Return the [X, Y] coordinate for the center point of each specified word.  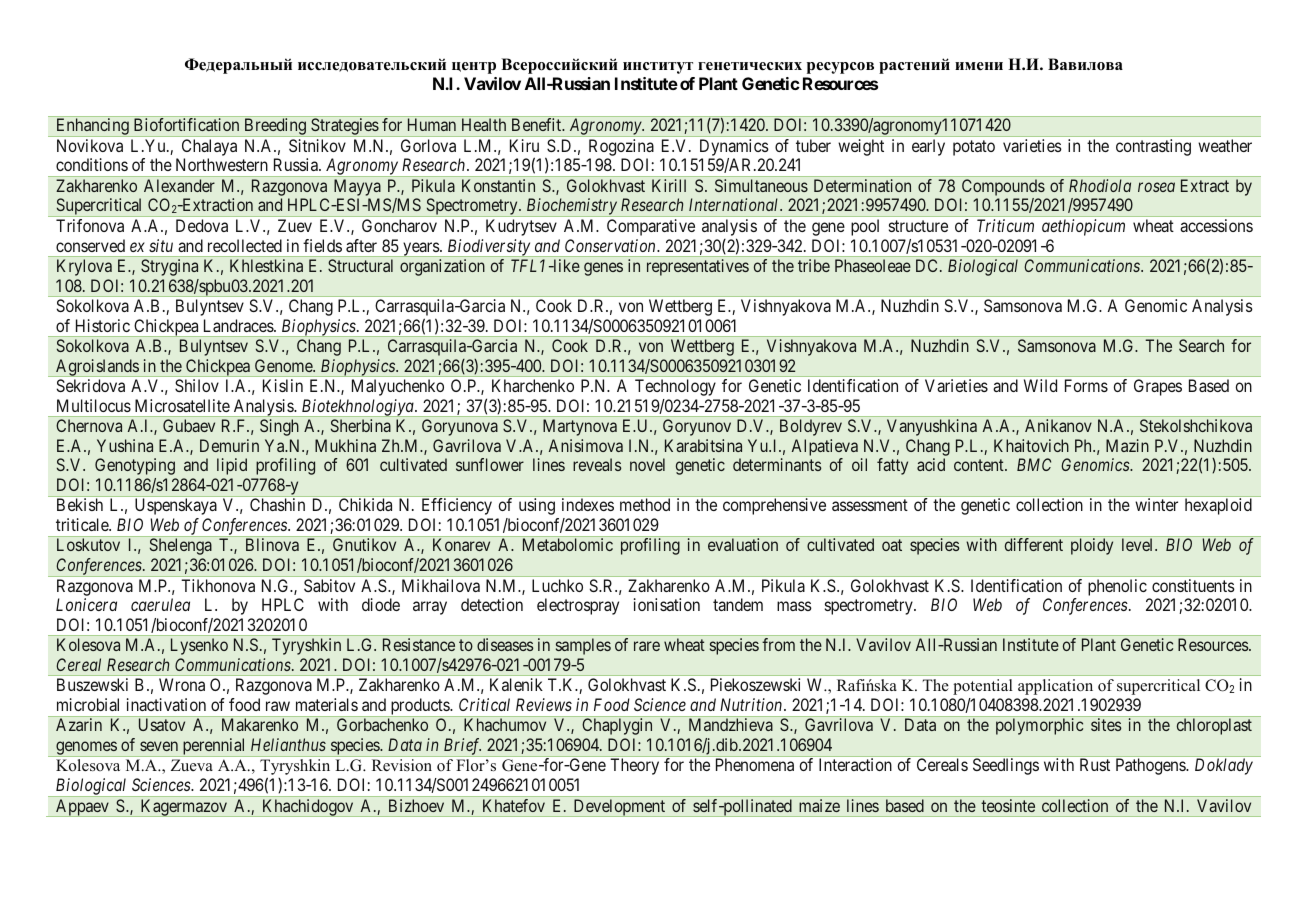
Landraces [239, 325]
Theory [634, 766]
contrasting [1153, 147]
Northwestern [222, 164]
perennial [214, 747]
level [1139, 544]
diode [381, 604]
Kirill [669, 185]
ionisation [667, 604]
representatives [698, 267]
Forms [1086, 385]
